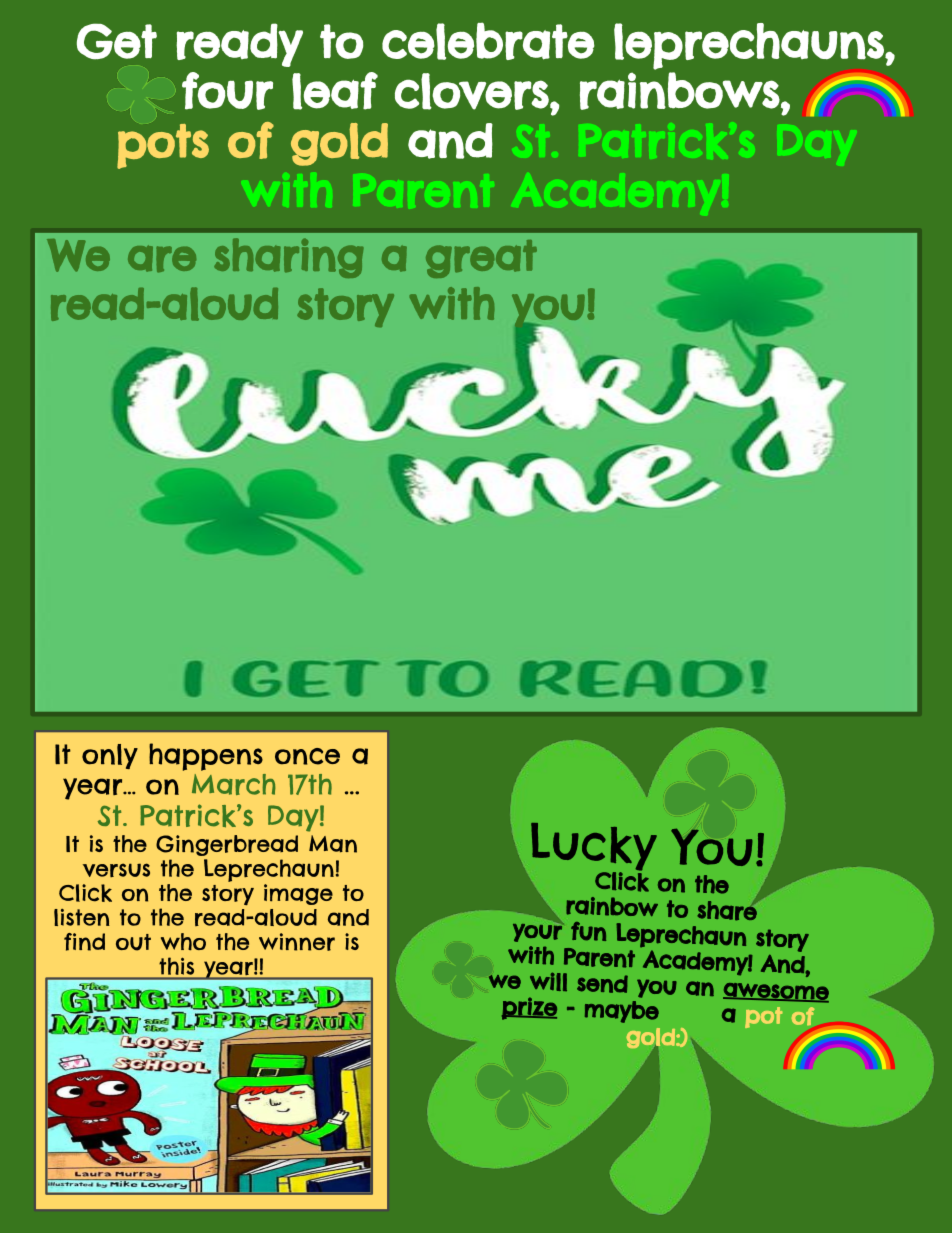 The image size is (952, 1233). I want to click on image, so click(298, 894).
